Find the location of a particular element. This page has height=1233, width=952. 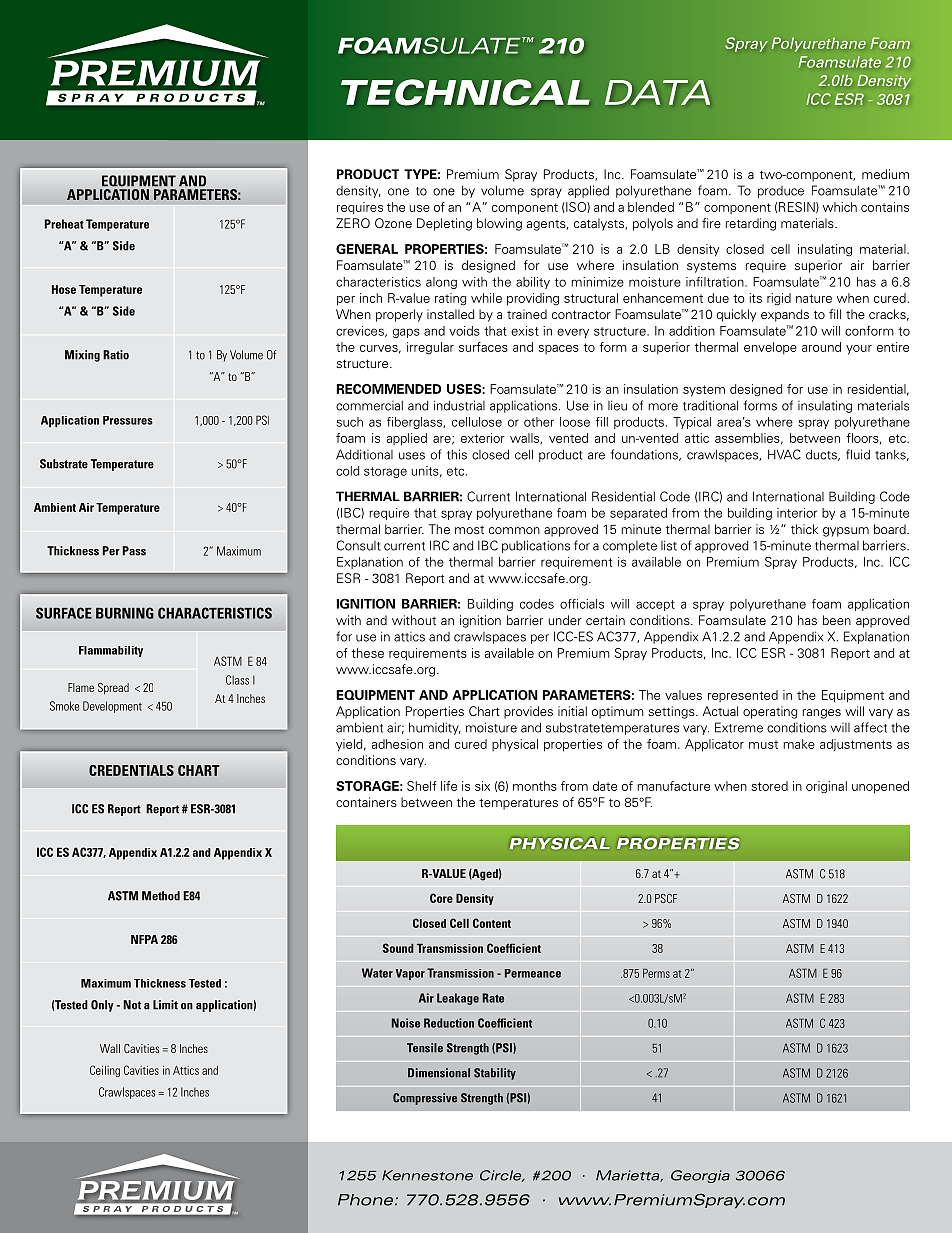

been is located at coordinates (837, 620).
